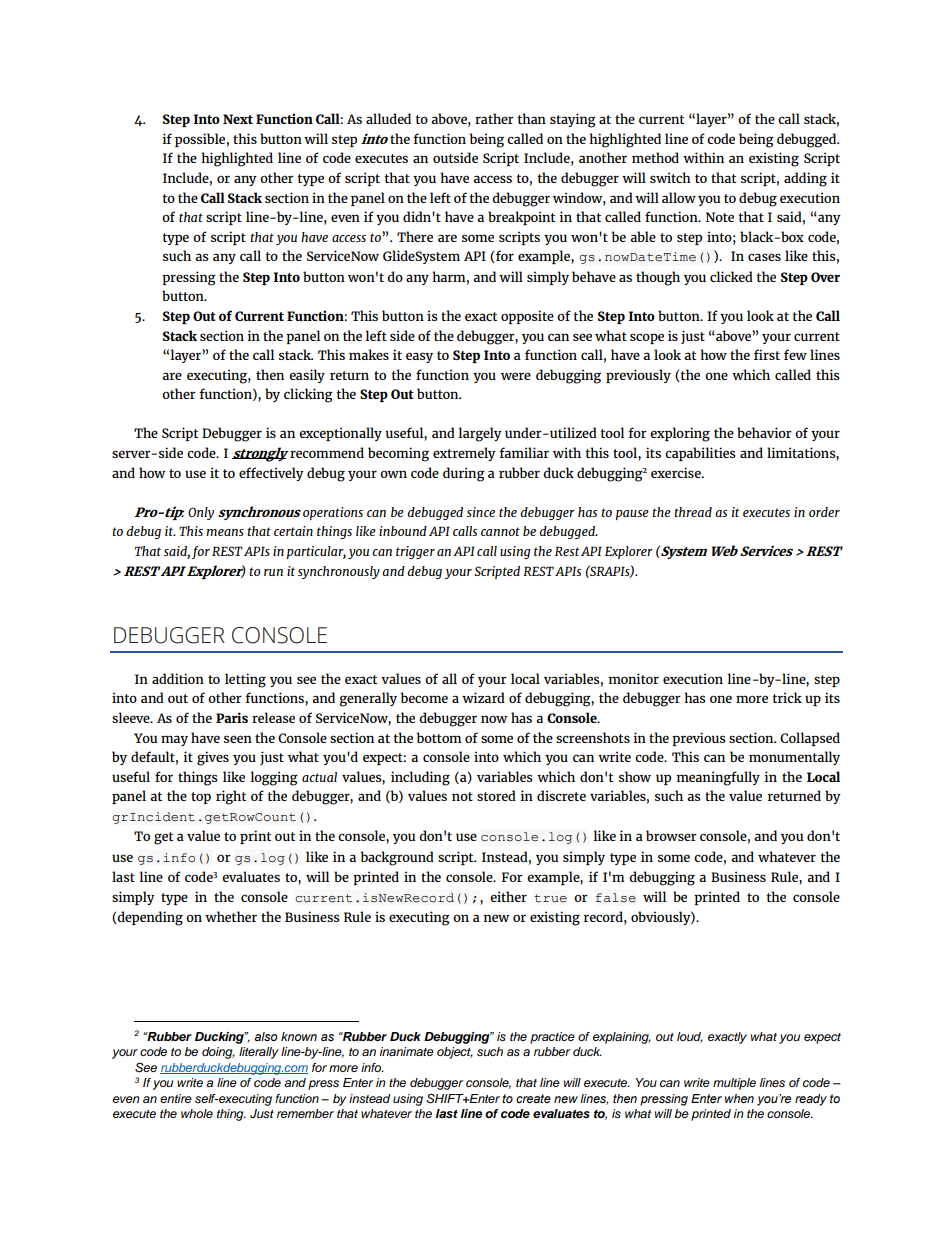 This image has width=952, height=1233. What do you see at coordinates (734, 1084) in the image?
I see `multiple` at bounding box center [734, 1084].
